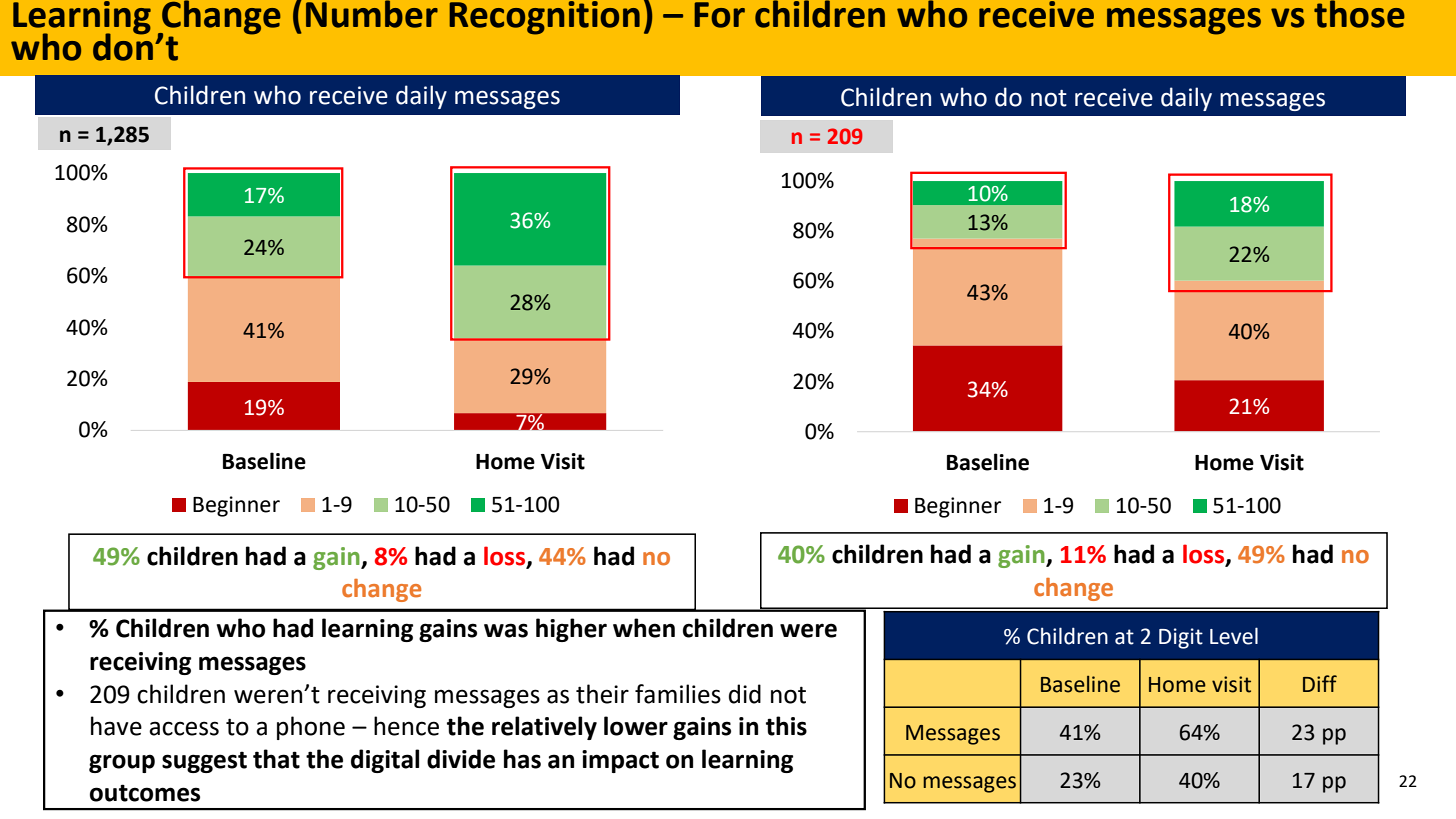 This document has height=819, width=1456. I want to click on higher, so click(571, 630).
